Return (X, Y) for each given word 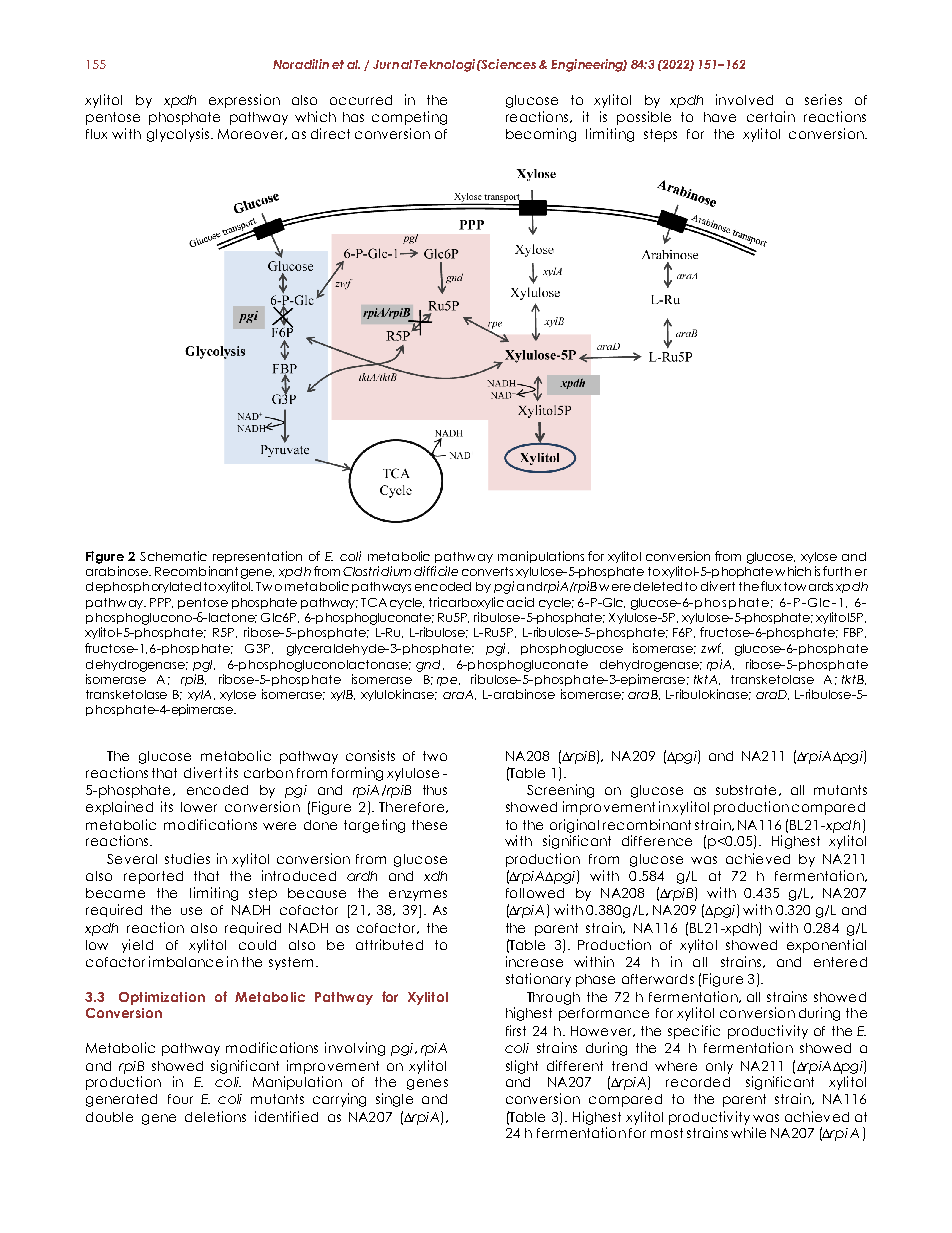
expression (244, 101)
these (429, 825)
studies (187, 858)
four (180, 1099)
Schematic (173, 556)
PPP (161, 603)
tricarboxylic (466, 603)
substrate (746, 790)
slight (522, 1067)
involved (744, 99)
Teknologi (444, 65)
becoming (541, 135)
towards (808, 586)
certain (771, 116)
